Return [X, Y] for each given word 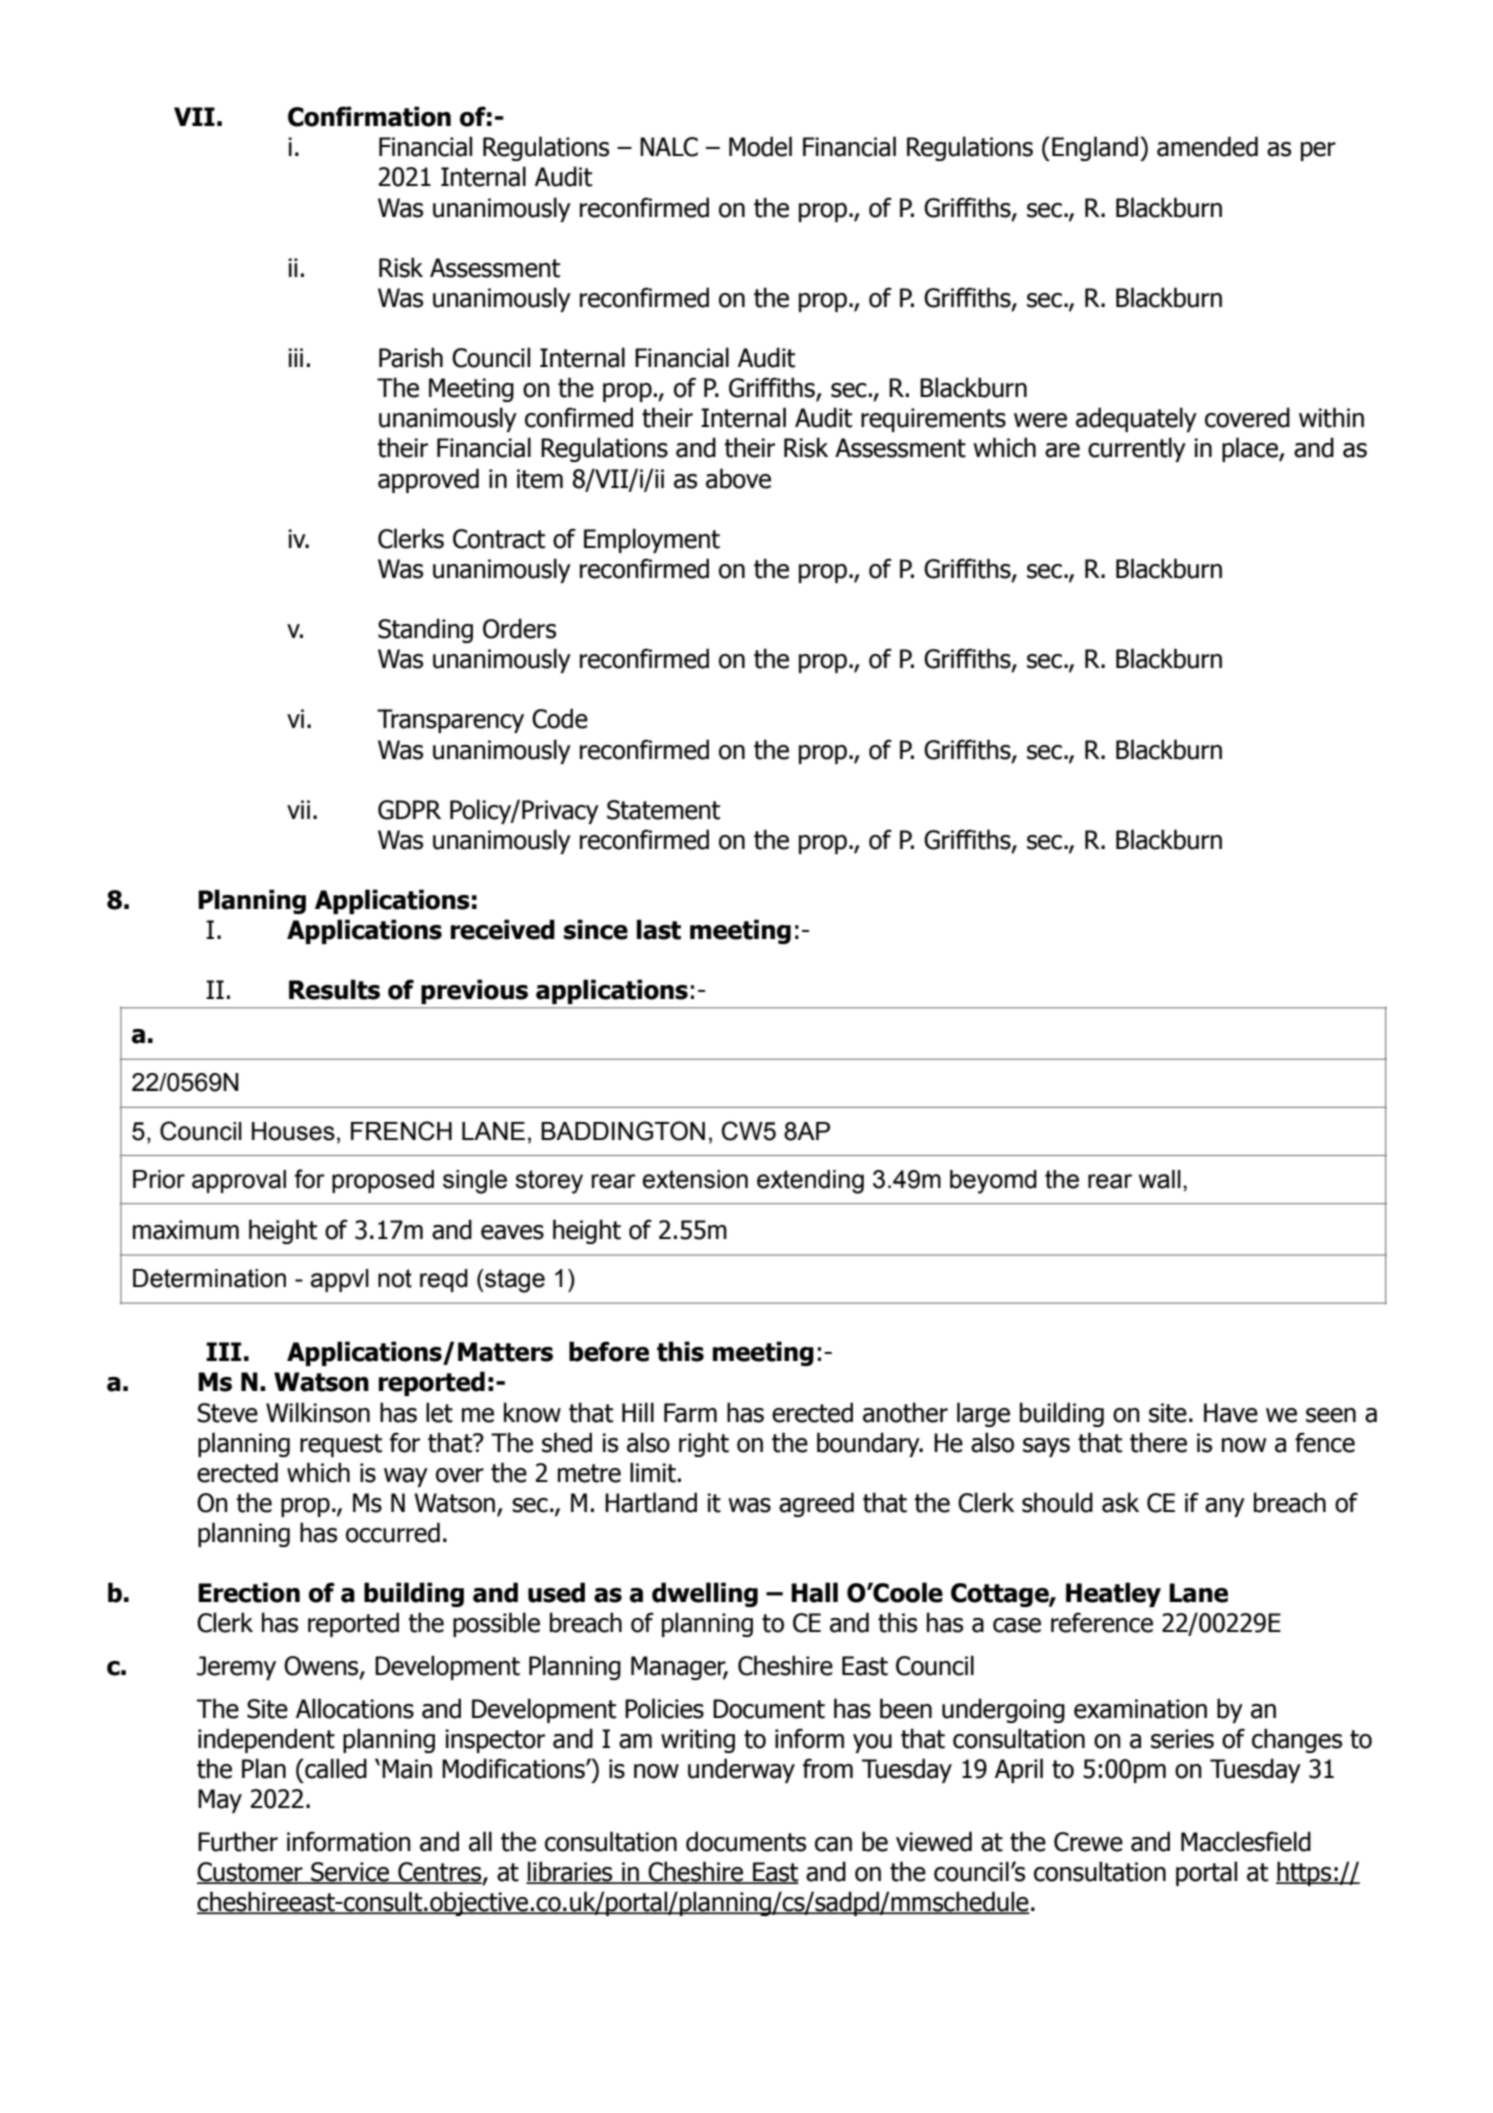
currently [1137, 449]
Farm [690, 1413]
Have [1231, 1413]
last [659, 929]
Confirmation [369, 116]
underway [741, 1770]
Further [238, 1841]
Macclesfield [1246, 1841]
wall [1160, 1179]
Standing [425, 630]
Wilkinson [318, 1412]
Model [760, 146]
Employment [652, 540]
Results [334, 989]
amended [1207, 146]
